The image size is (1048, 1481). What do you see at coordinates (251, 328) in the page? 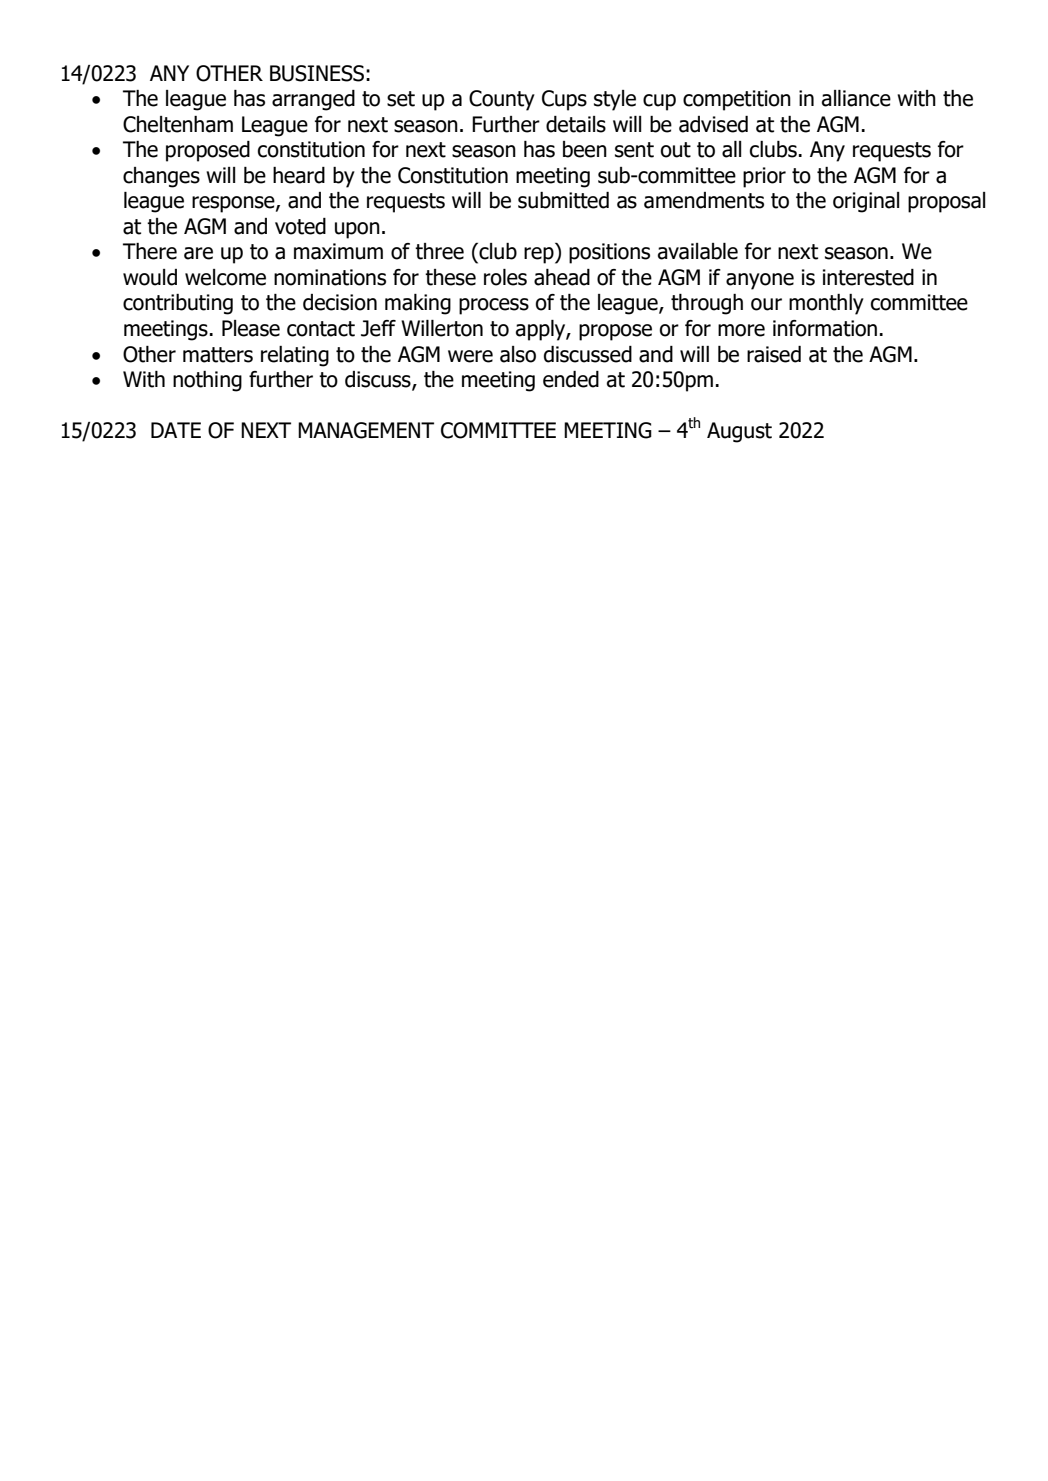
I see `Please` at bounding box center [251, 328].
